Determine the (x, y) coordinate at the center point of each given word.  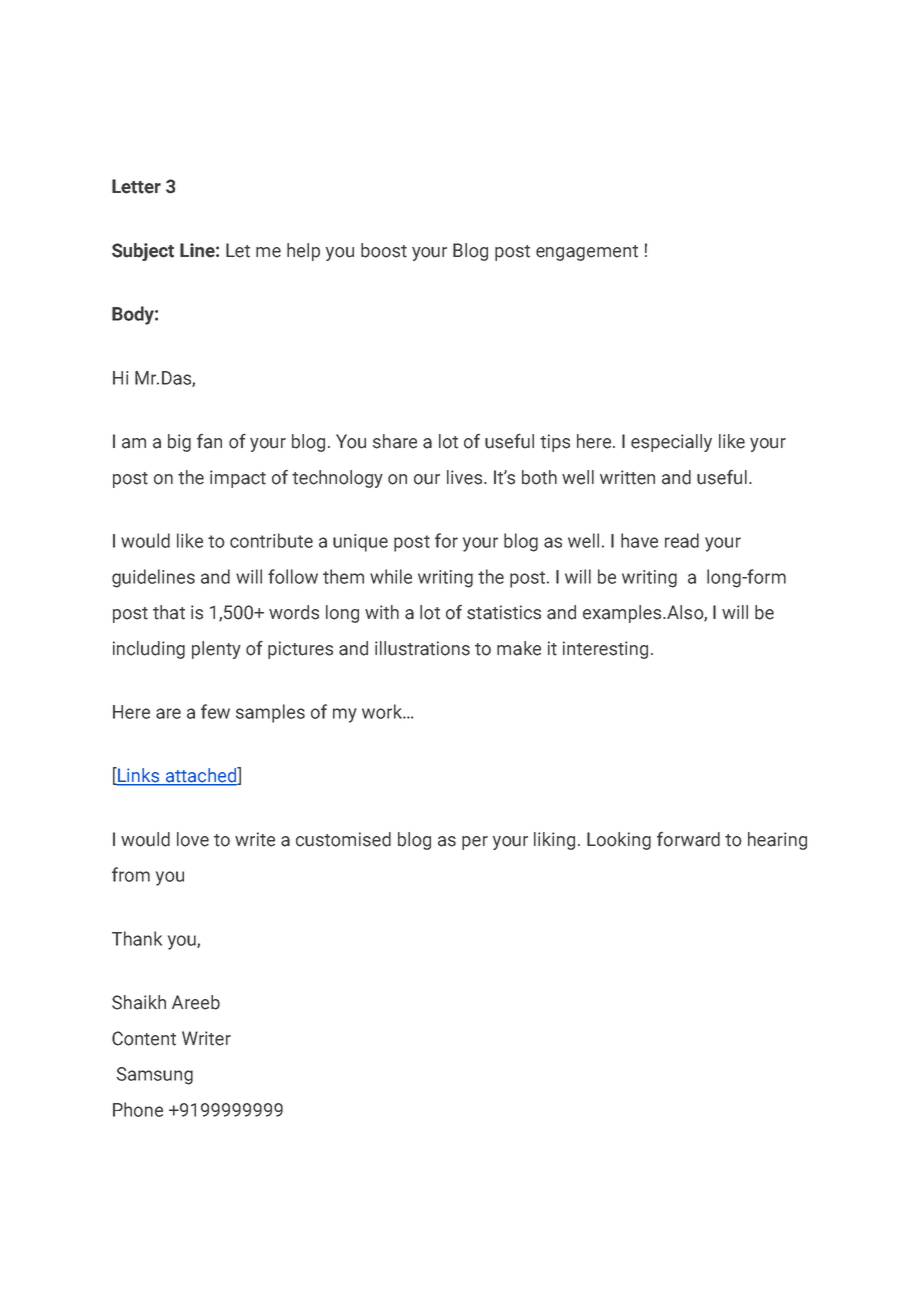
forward (688, 839)
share (395, 441)
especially (671, 443)
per (475, 843)
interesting (605, 650)
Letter (136, 186)
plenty (216, 650)
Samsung (155, 1076)
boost (384, 250)
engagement (587, 253)
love (193, 839)
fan (209, 441)
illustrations (422, 648)
